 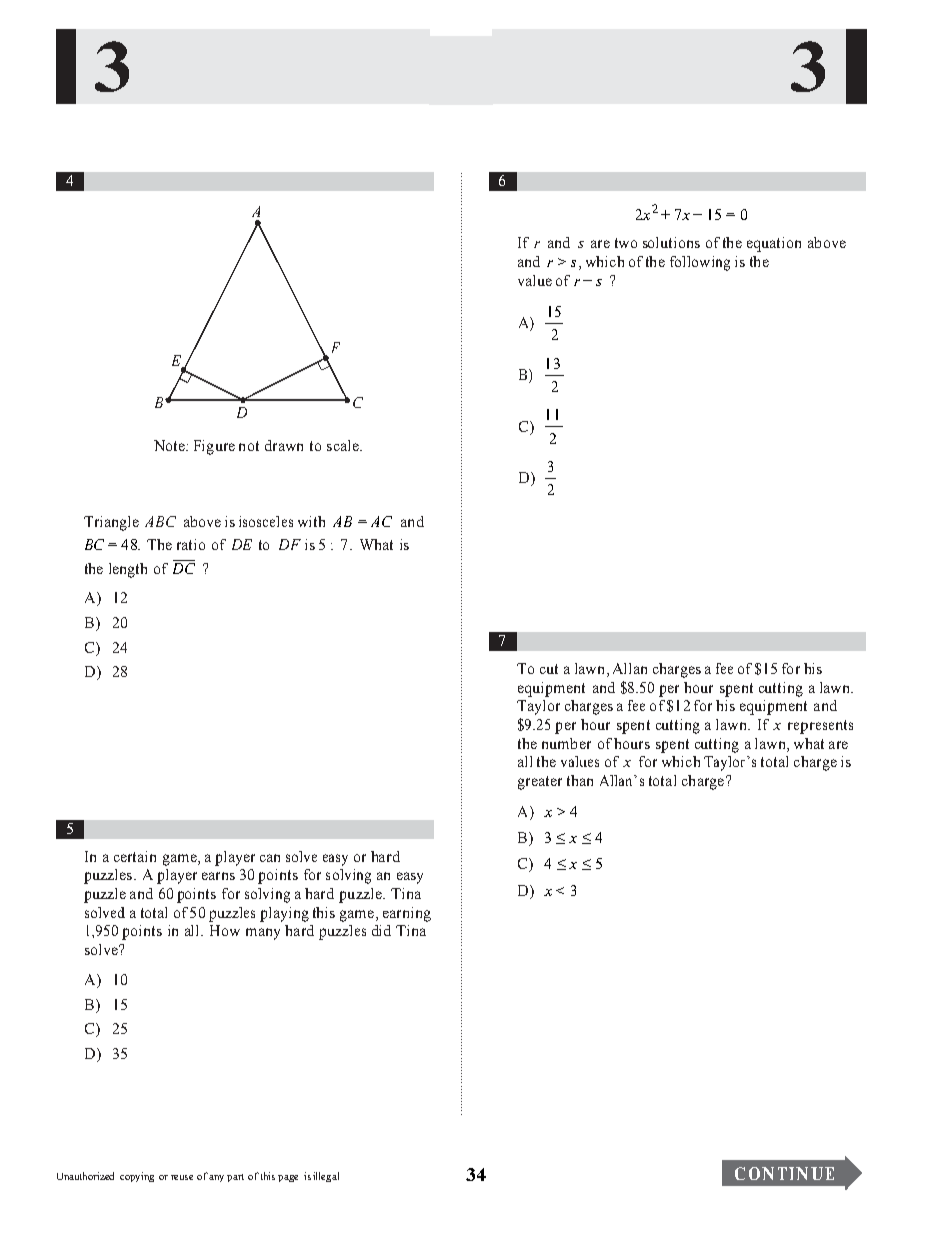 What do you see at coordinates (128, 570) in the image?
I see `length` at bounding box center [128, 570].
